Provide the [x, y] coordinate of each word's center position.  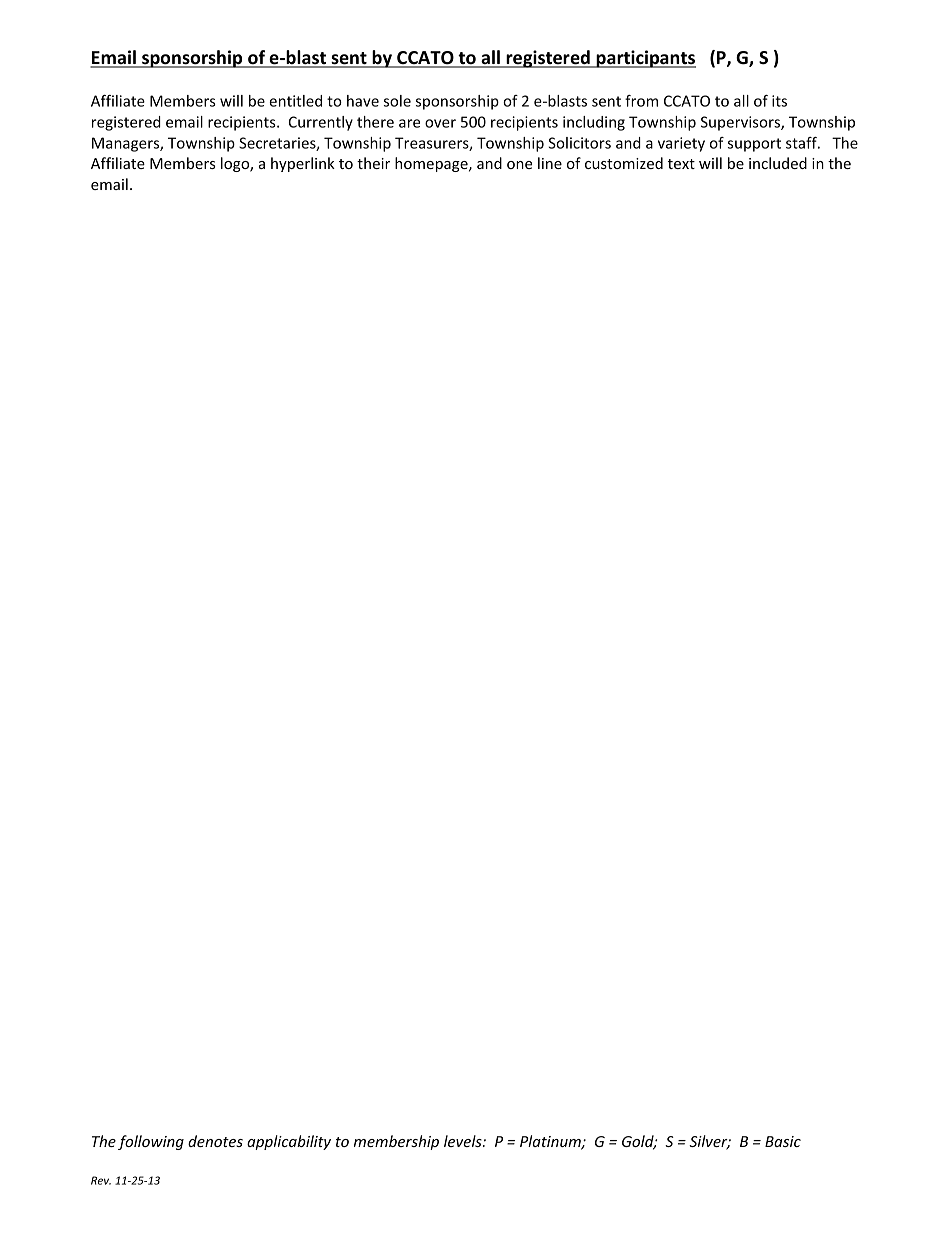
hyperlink [303, 164]
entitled [295, 101]
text [681, 164]
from [641, 101]
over [440, 123]
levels [464, 1141]
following [151, 1142]
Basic [783, 1141]
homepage [432, 164]
